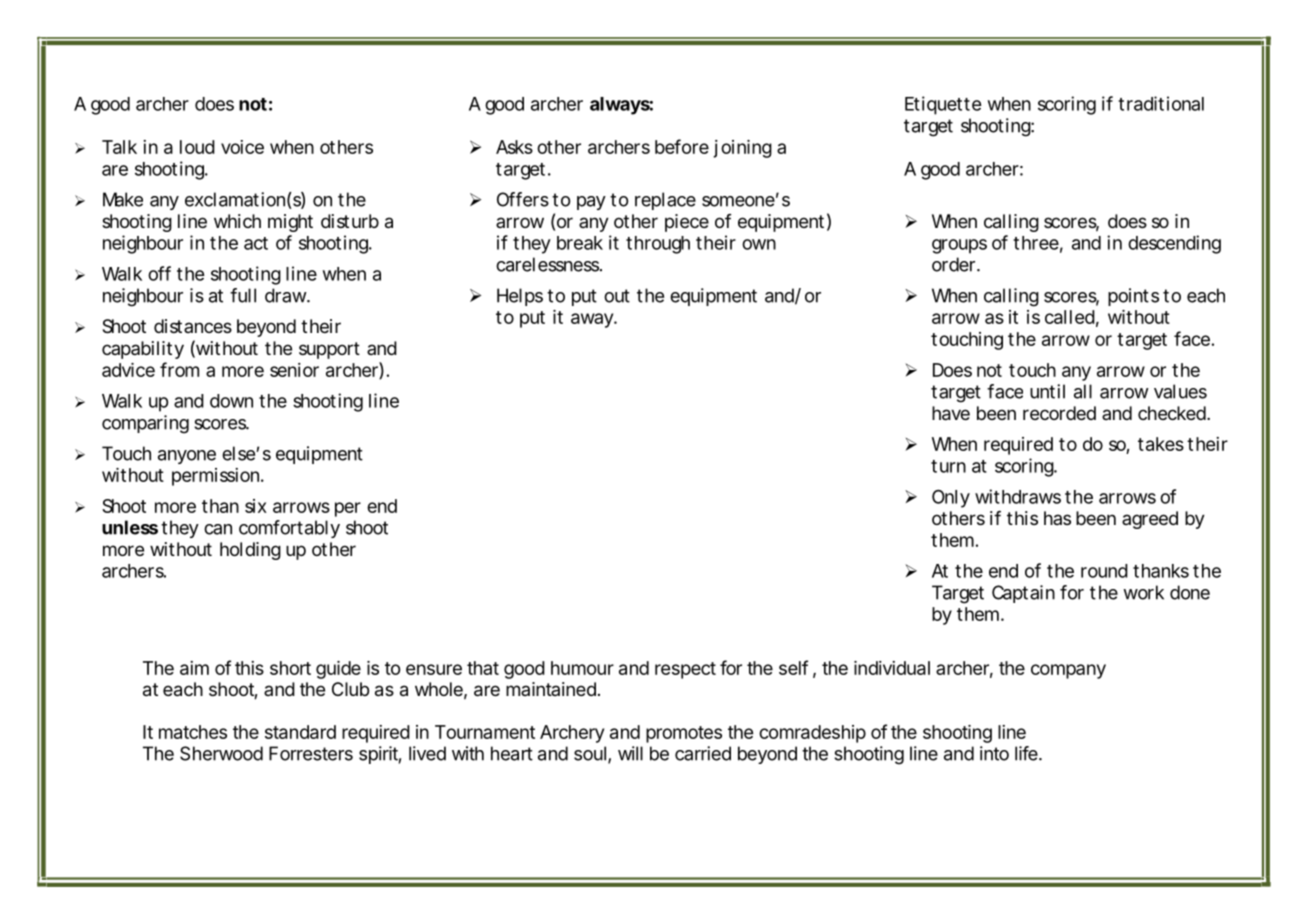 The image size is (1308, 924). What do you see at coordinates (1161, 103) in the screenshot?
I see `traditional` at bounding box center [1161, 103].
